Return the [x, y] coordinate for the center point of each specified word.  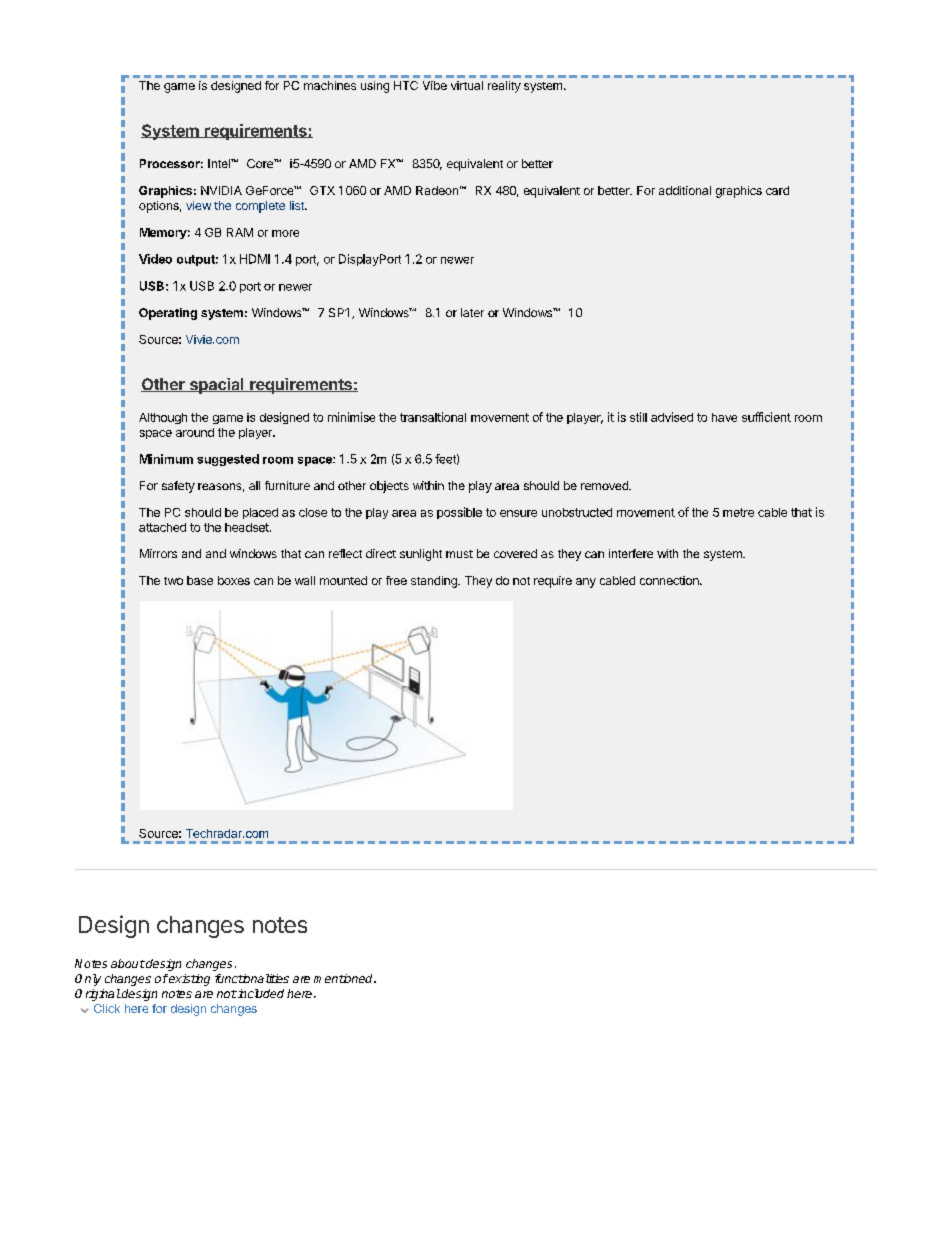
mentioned [344, 978]
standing [435, 582]
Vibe [435, 85]
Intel [220, 163]
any [586, 583]
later [472, 312]
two [173, 581]
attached [162, 527]
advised [672, 417]
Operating [168, 314]
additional [685, 190]
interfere [631, 553]
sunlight [421, 555]
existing [188, 980]
